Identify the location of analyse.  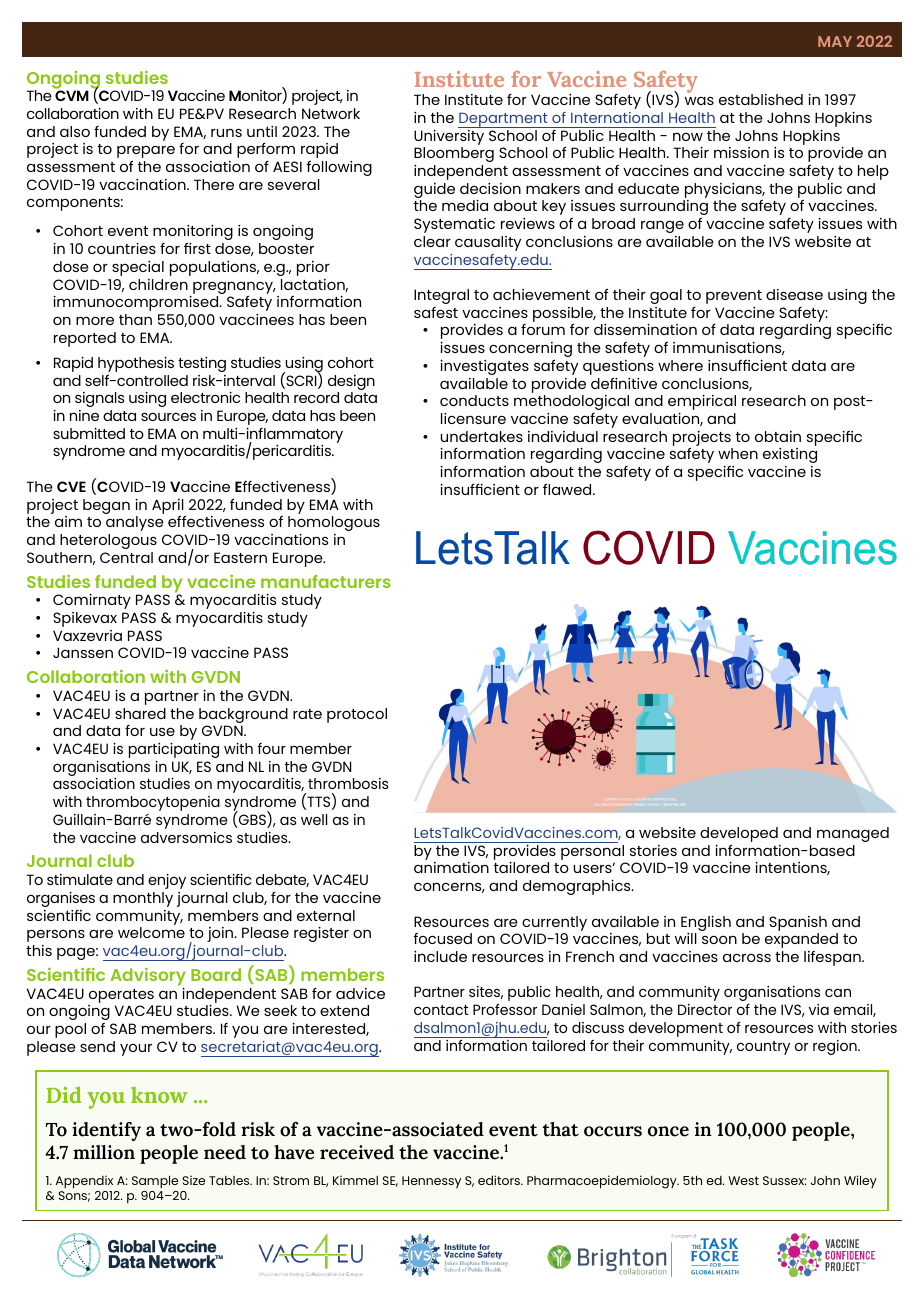
(135, 523).
